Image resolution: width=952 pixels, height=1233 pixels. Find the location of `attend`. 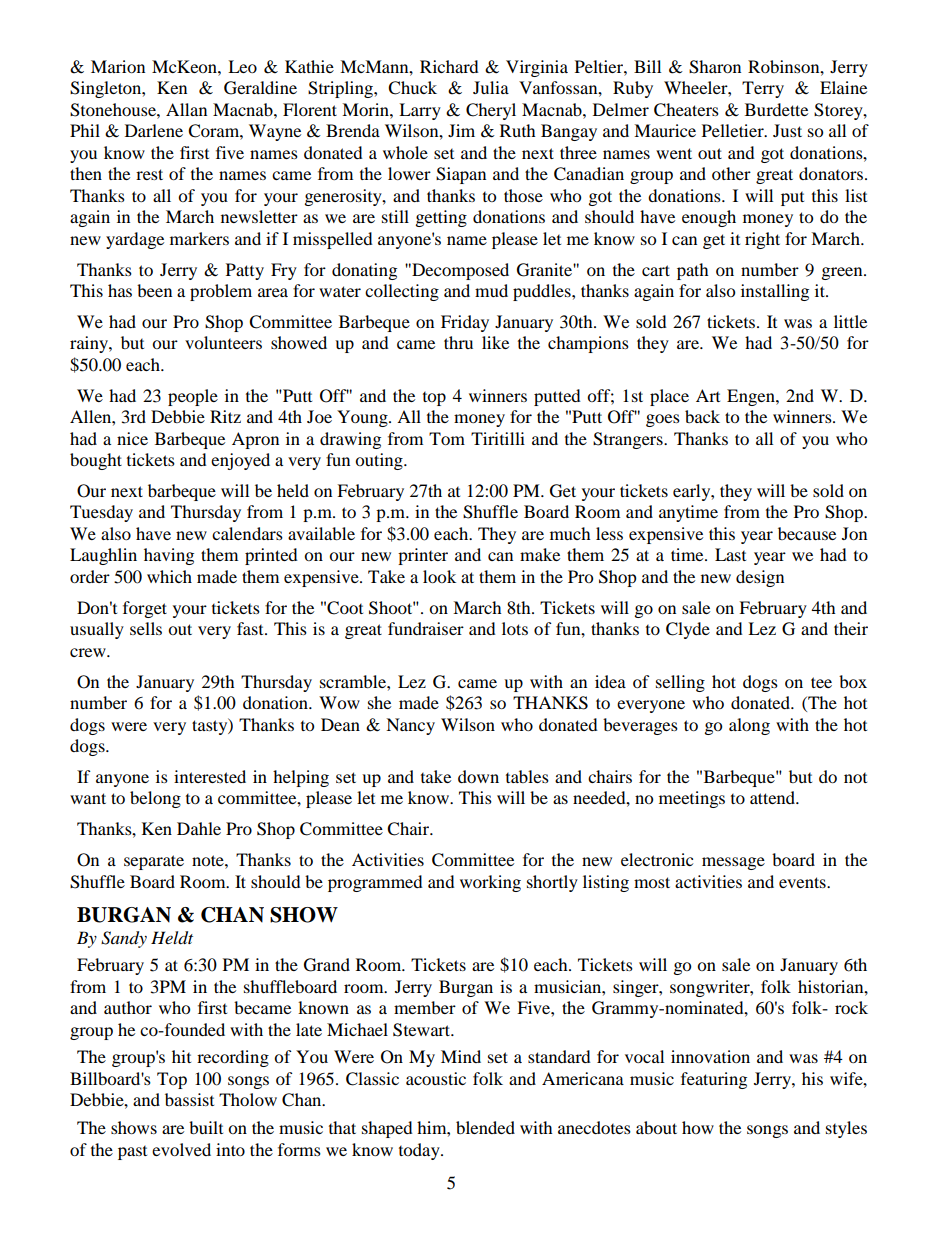

attend is located at coordinates (774, 797).
